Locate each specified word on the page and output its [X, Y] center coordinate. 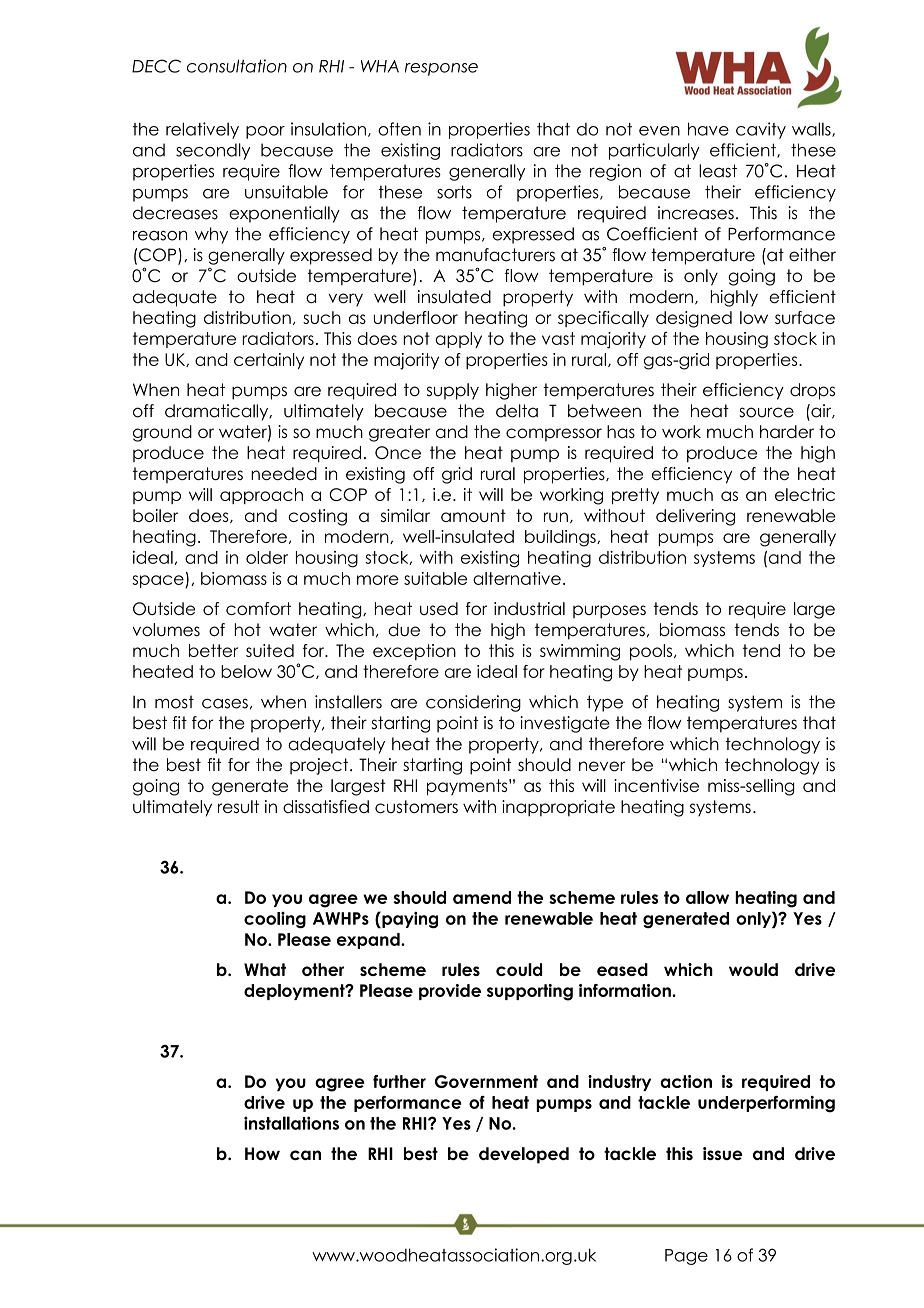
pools [652, 652]
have [708, 129]
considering [473, 703]
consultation [237, 66]
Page [686, 1257]
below [246, 671]
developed [524, 1155]
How [262, 1153]
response [441, 69]
